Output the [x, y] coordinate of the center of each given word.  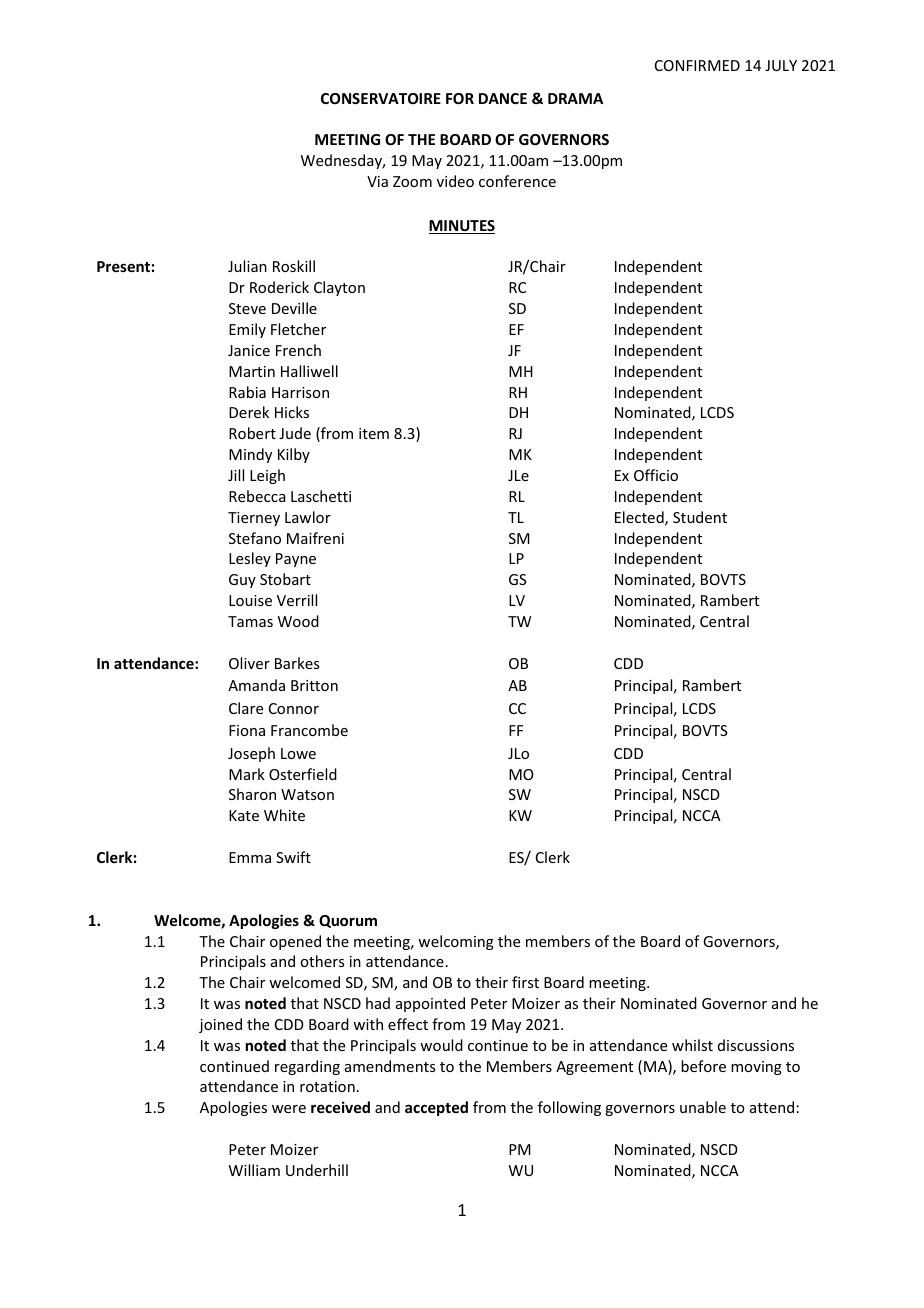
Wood [298, 621]
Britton [314, 685]
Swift [293, 857]
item [374, 433]
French [298, 350]
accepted [436, 1108]
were [289, 1109]
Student [700, 517]
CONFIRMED [697, 65]
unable [703, 1107]
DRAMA [575, 98]
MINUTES [462, 227]
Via [377, 181]
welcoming [456, 942]
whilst [692, 1045]
